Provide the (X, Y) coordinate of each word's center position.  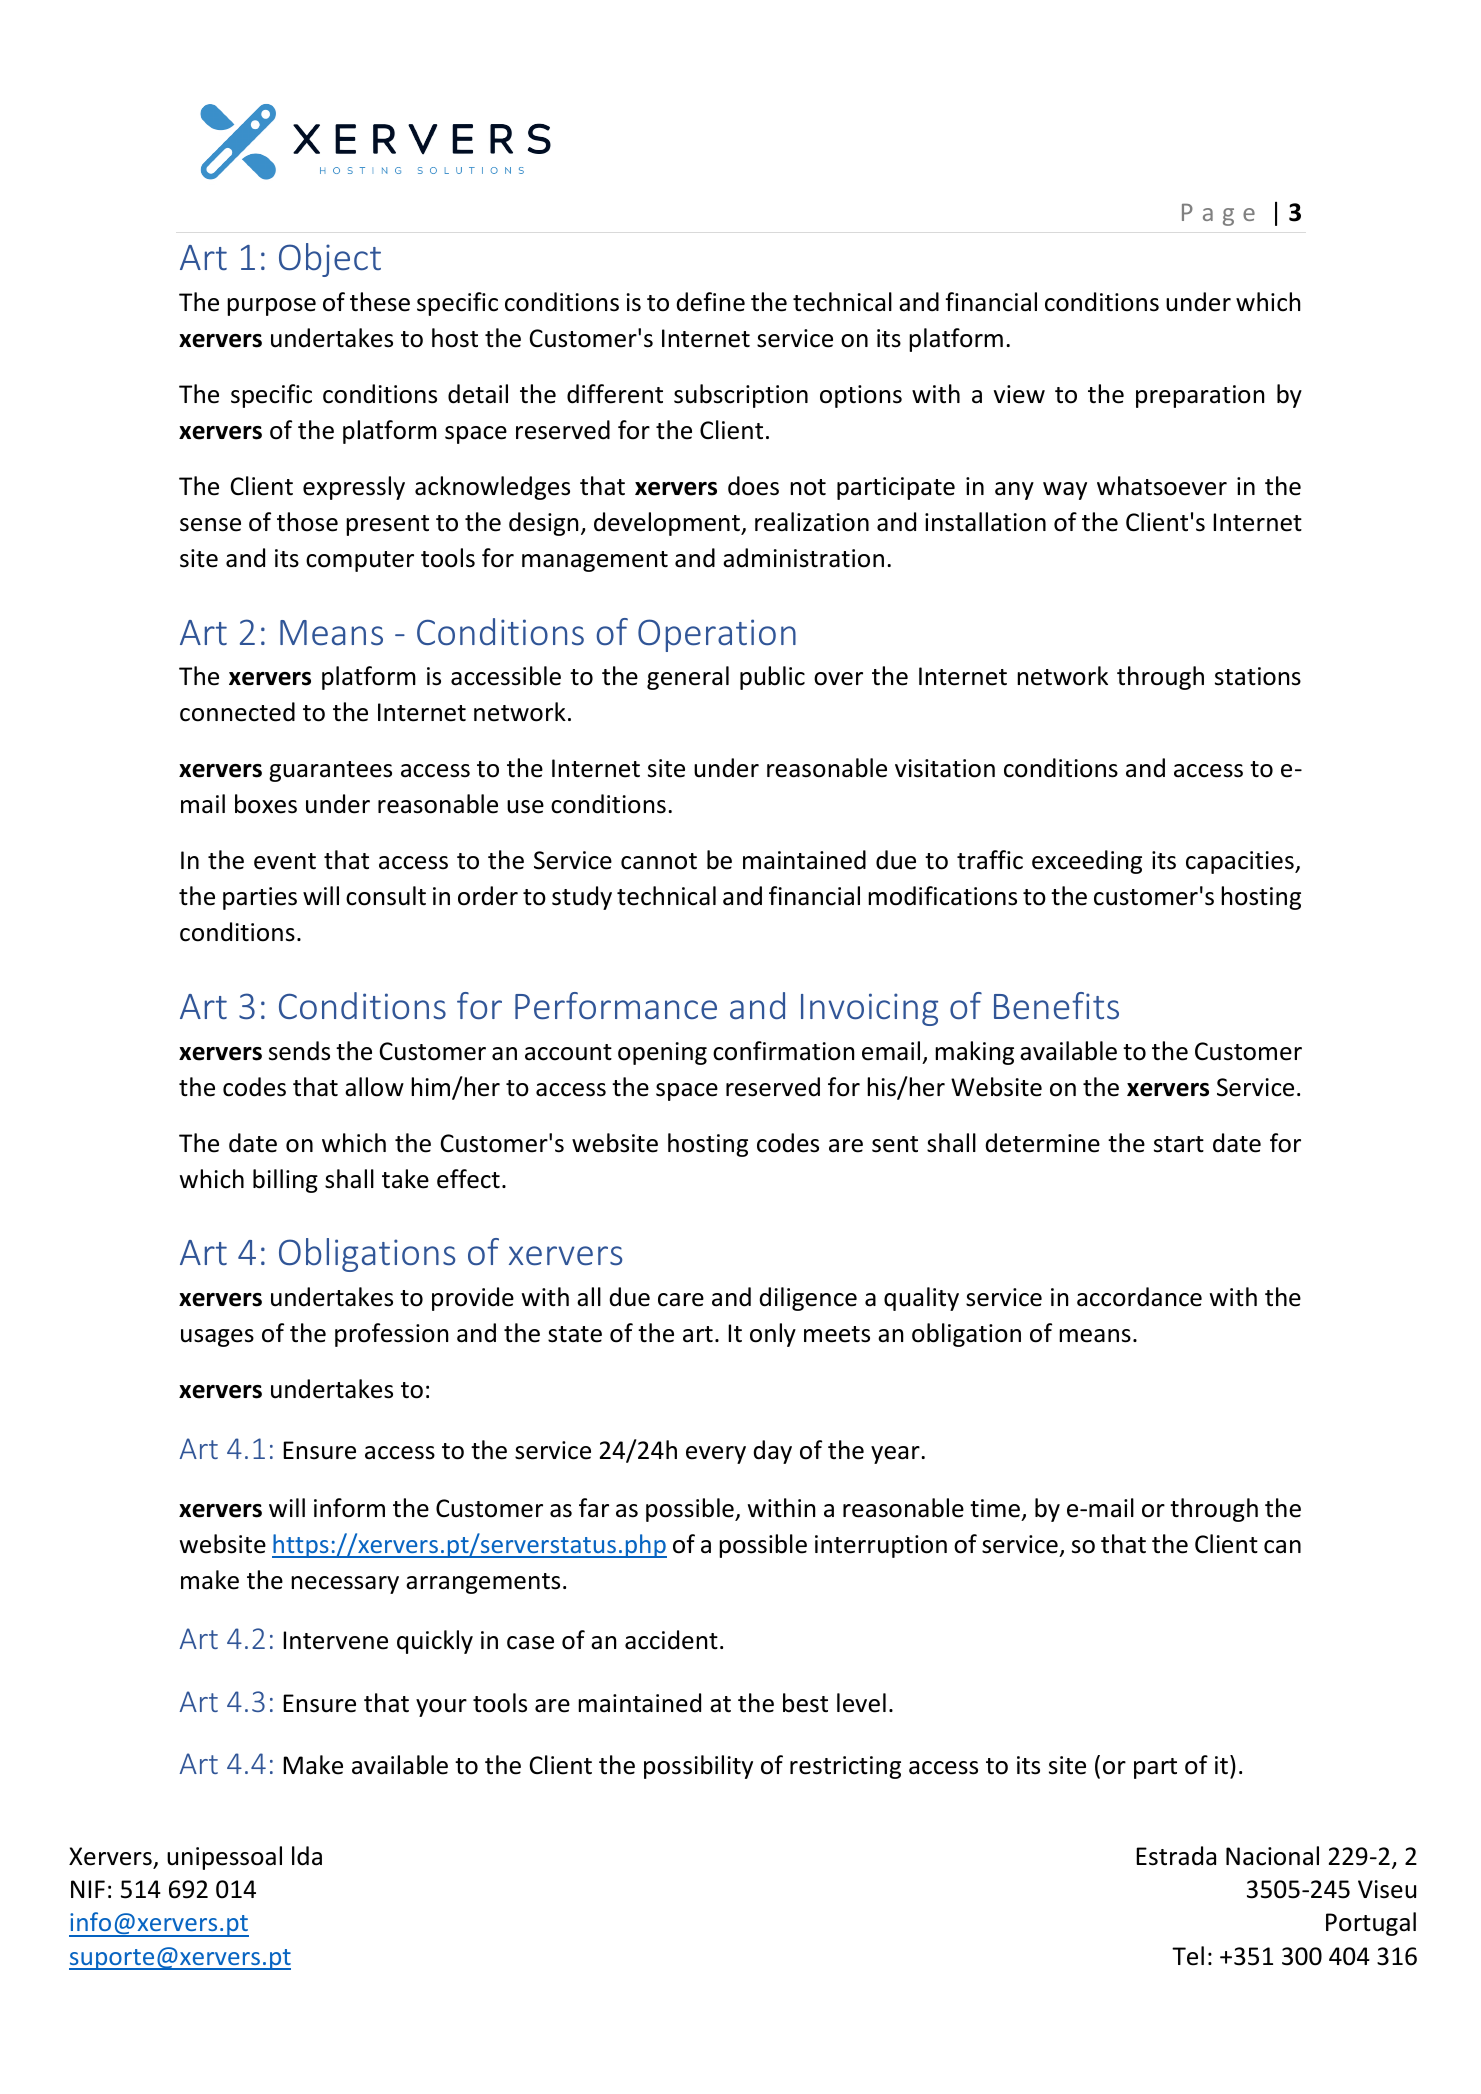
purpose (271, 307)
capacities (1241, 862)
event (285, 861)
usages (217, 1338)
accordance (1139, 1297)
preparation (1200, 396)
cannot (659, 861)
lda (307, 1856)
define (710, 302)
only (773, 1335)
